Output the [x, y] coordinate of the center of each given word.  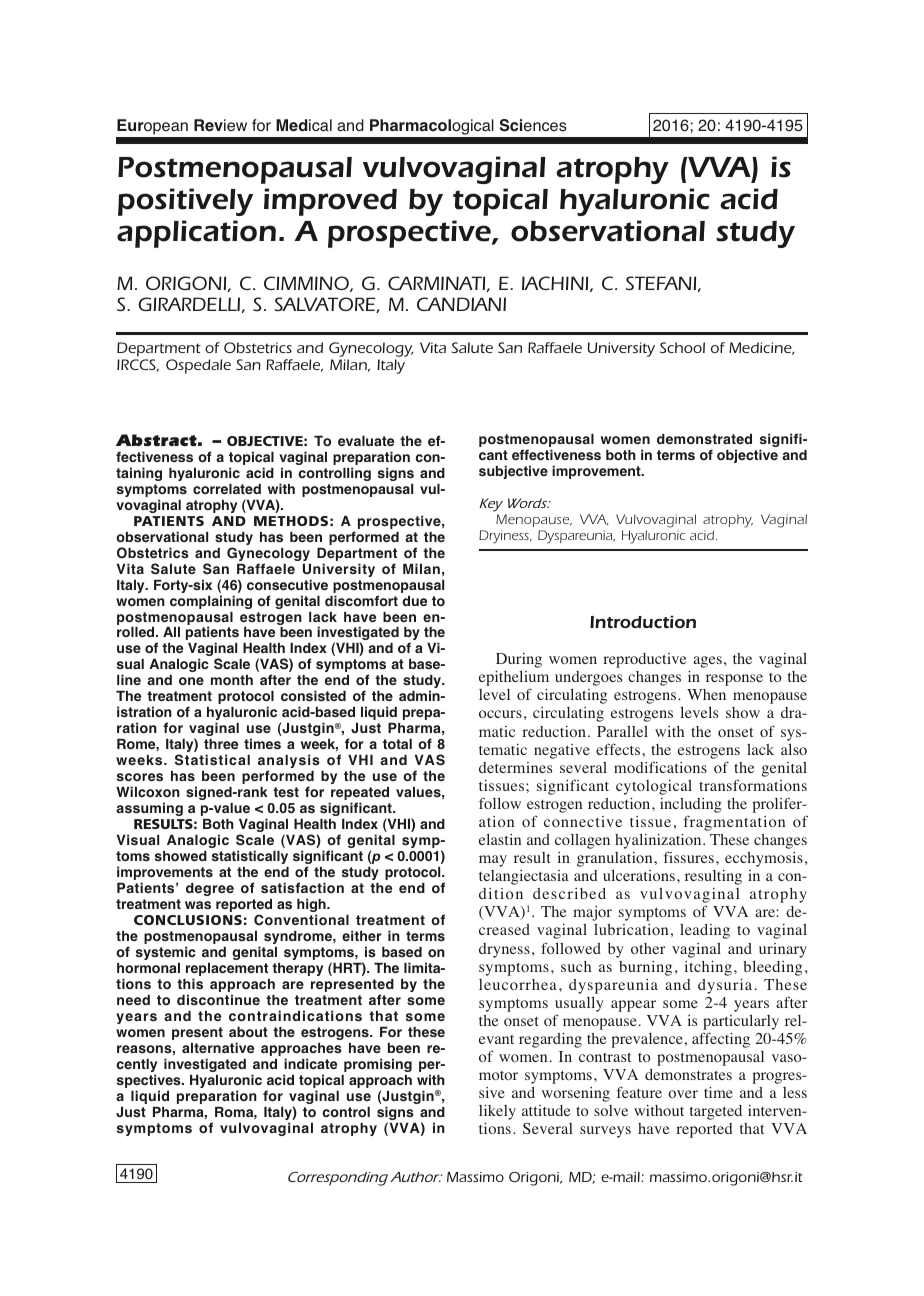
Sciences [533, 125]
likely [497, 1112]
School [682, 347]
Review [220, 125]
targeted [716, 1112]
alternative [218, 1047]
